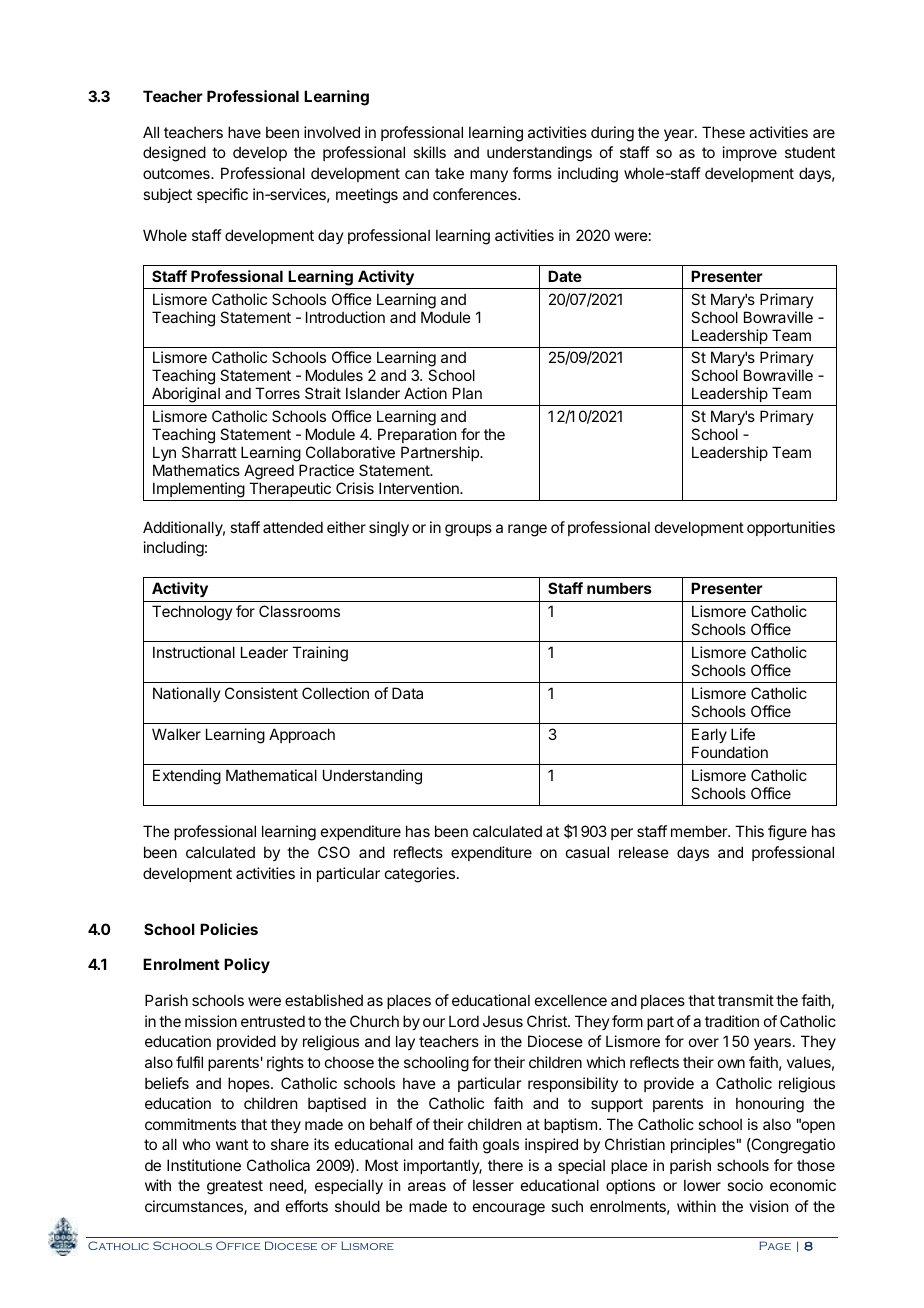 This page has height=1308, width=924. Describe the element at coordinates (261, 693) in the page. I see `Consistent` at that location.
